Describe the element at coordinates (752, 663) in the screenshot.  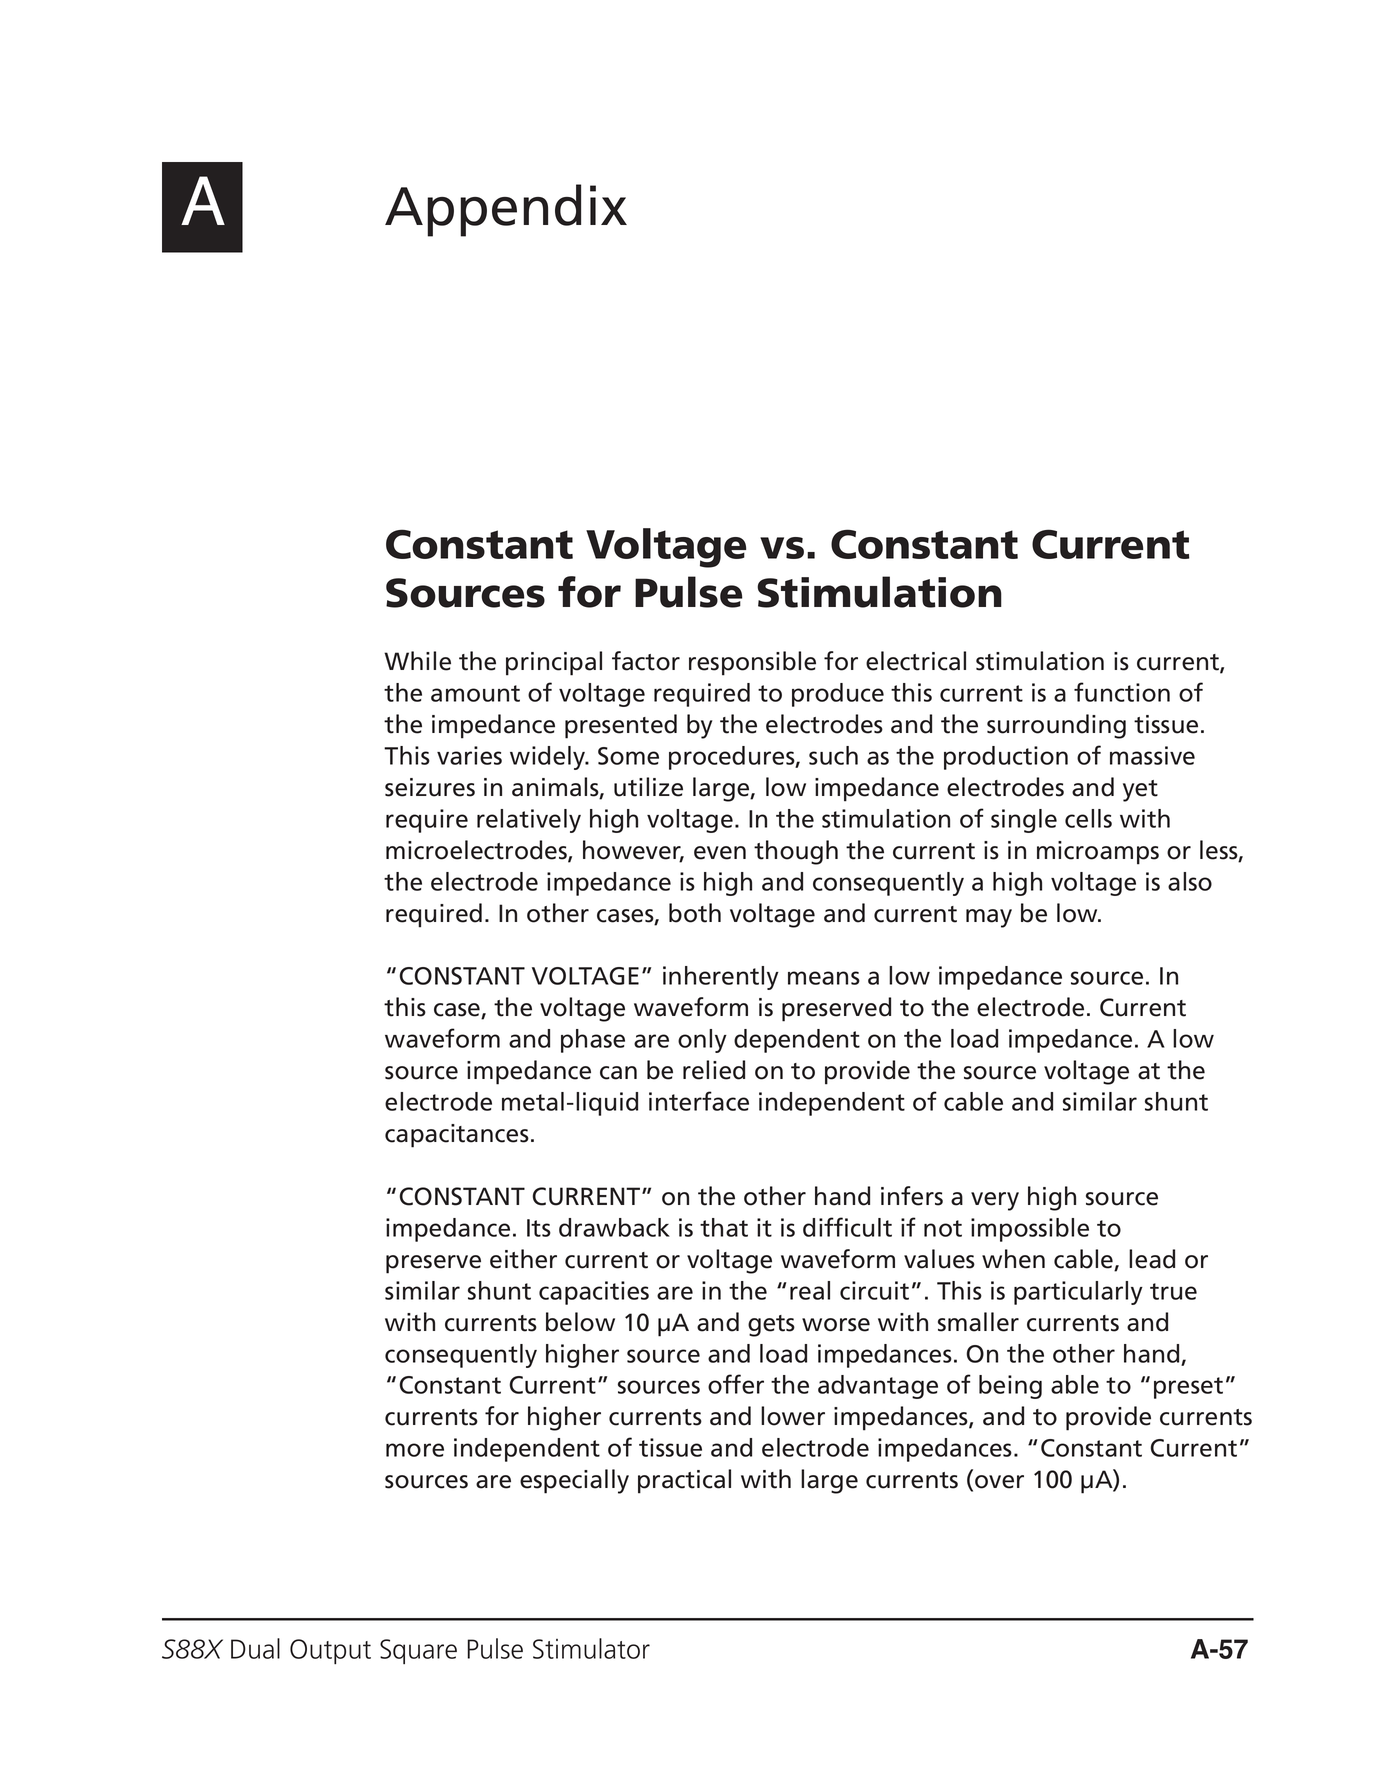
I see `responsible` at that location.
